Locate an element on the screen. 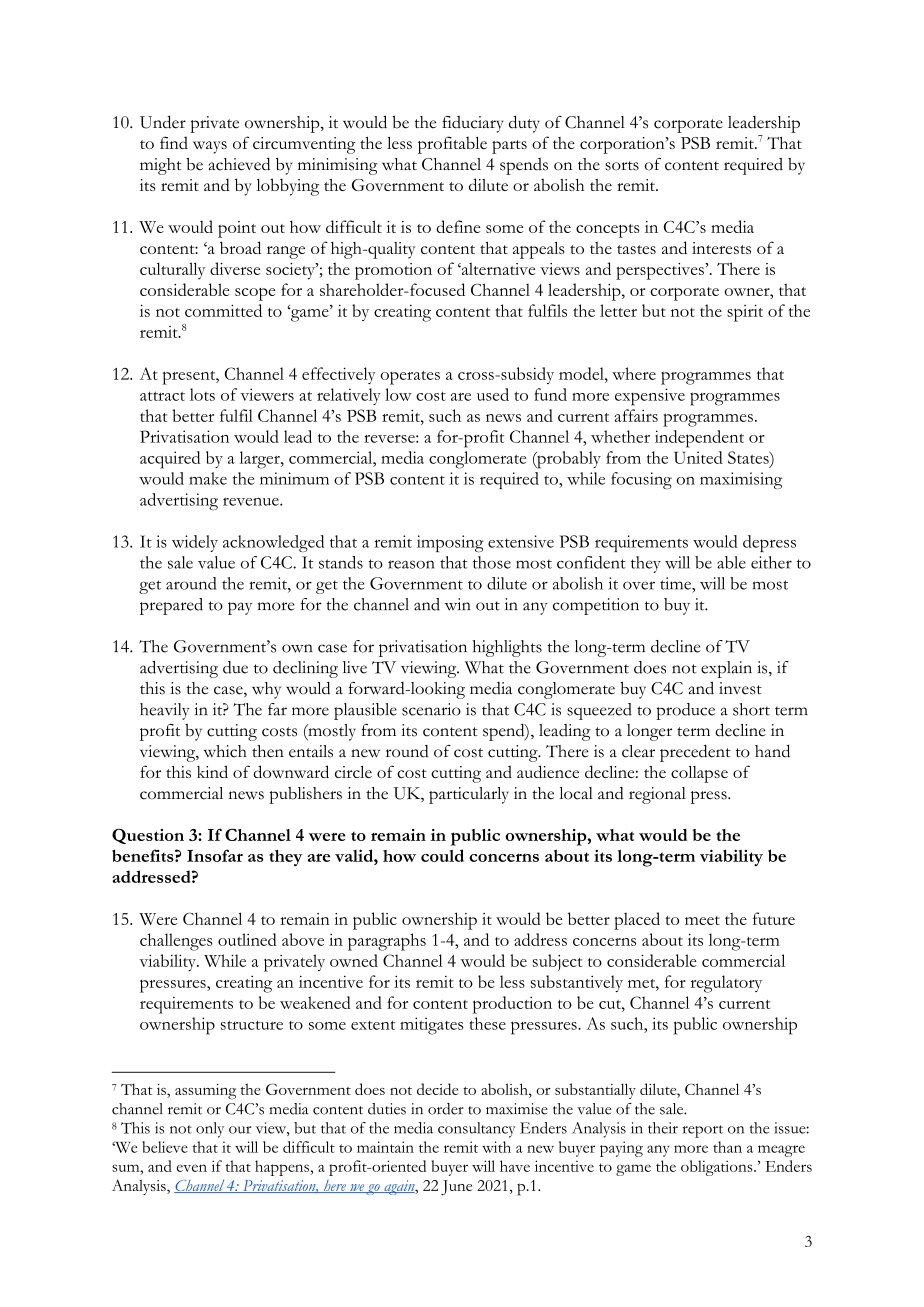  ways is located at coordinates (210, 147).
